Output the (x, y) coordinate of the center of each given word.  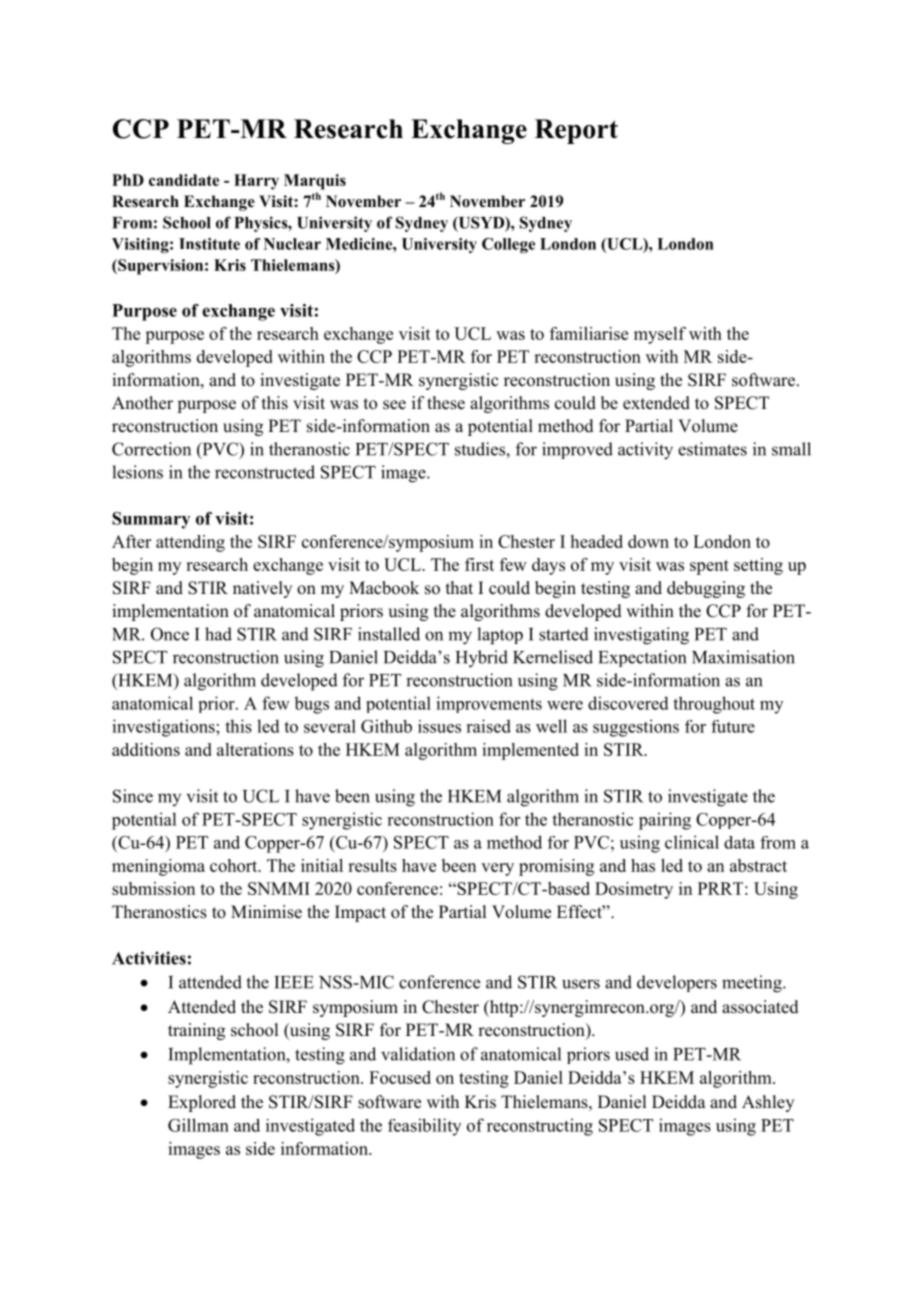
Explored (202, 1103)
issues (439, 726)
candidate (184, 180)
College (508, 245)
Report (576, 131)
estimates (712, 449)
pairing (665, 821)
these (446, 403)
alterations (255, 749)
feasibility (424, 1127)
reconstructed (265, 472)
